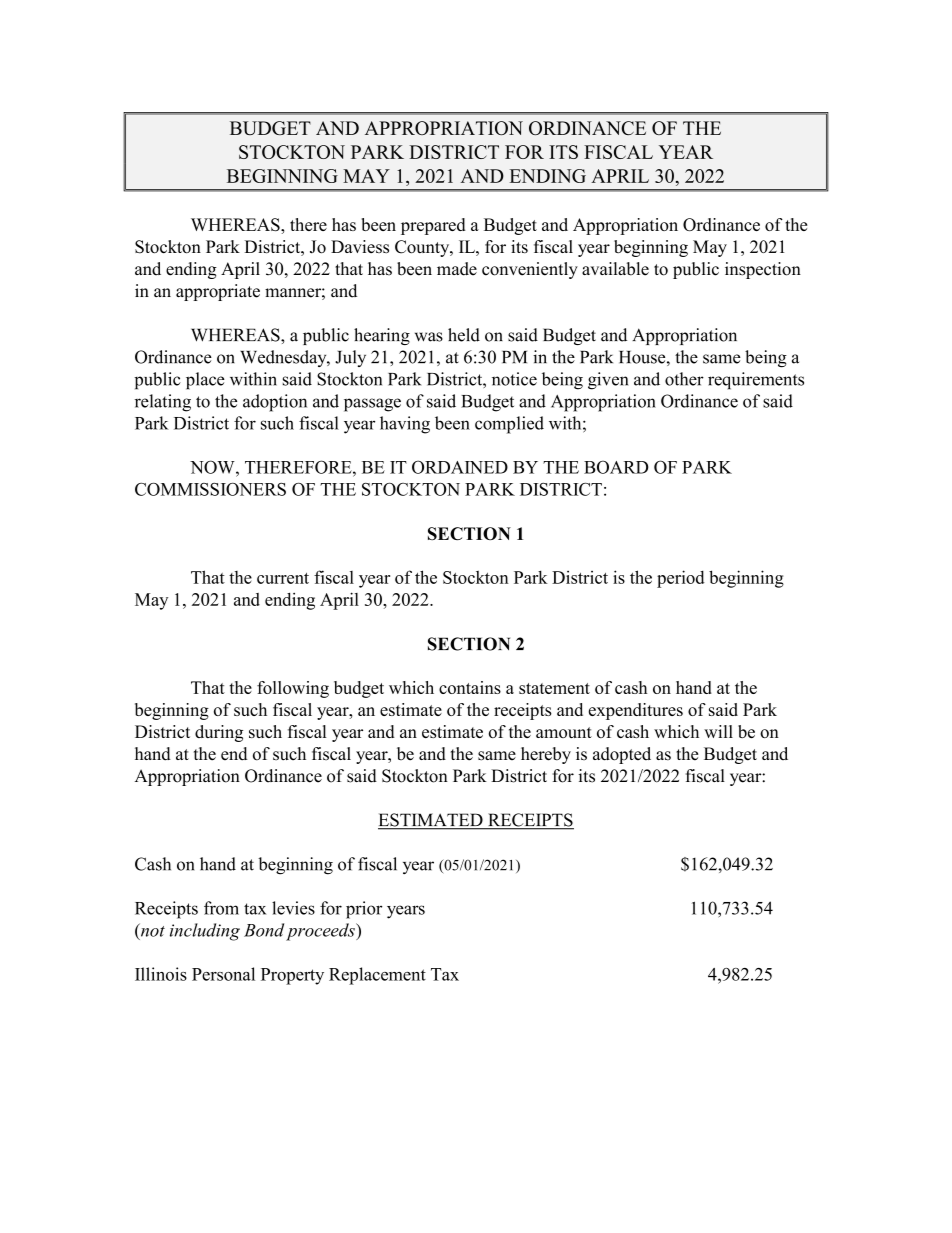 The height and width of the image is (1233, 952). I want to click on ORDAINED, so click(460, 467).
